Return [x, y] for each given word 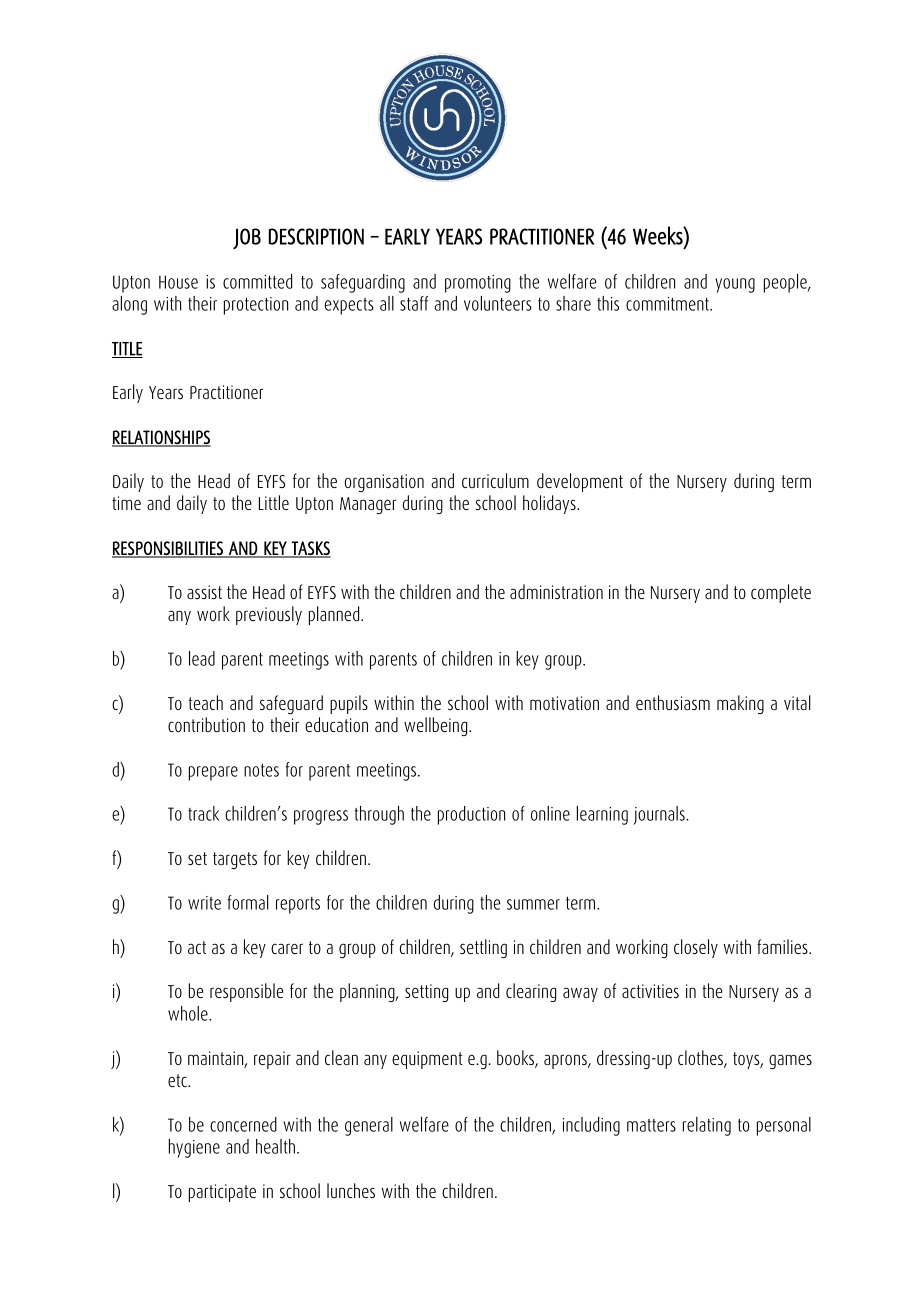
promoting [478, 284]
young [735, 285]
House [178, 282]
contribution [206, 724]
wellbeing [437, 726]
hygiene [194, 1148]
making [740, 704]
